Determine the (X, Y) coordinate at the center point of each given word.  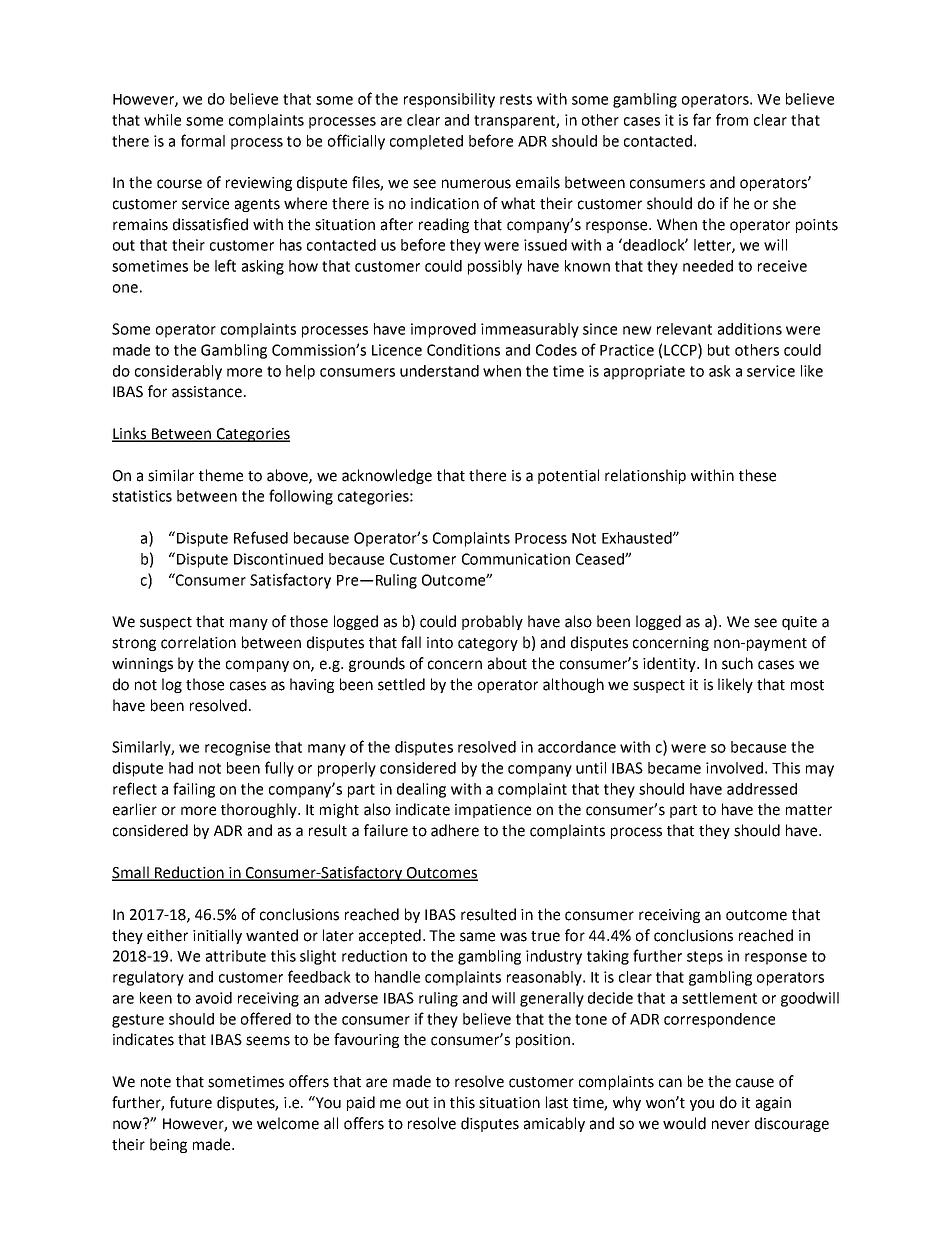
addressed (762, 789)
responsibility (449, 100)
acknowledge (387, 476)
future (191, 1102)
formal (203, 140)
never (731, 1125)
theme (221, 475)
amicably (554, 1124)
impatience (493, 811)
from (732, 119)
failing (194, 790)
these (757, 475)
